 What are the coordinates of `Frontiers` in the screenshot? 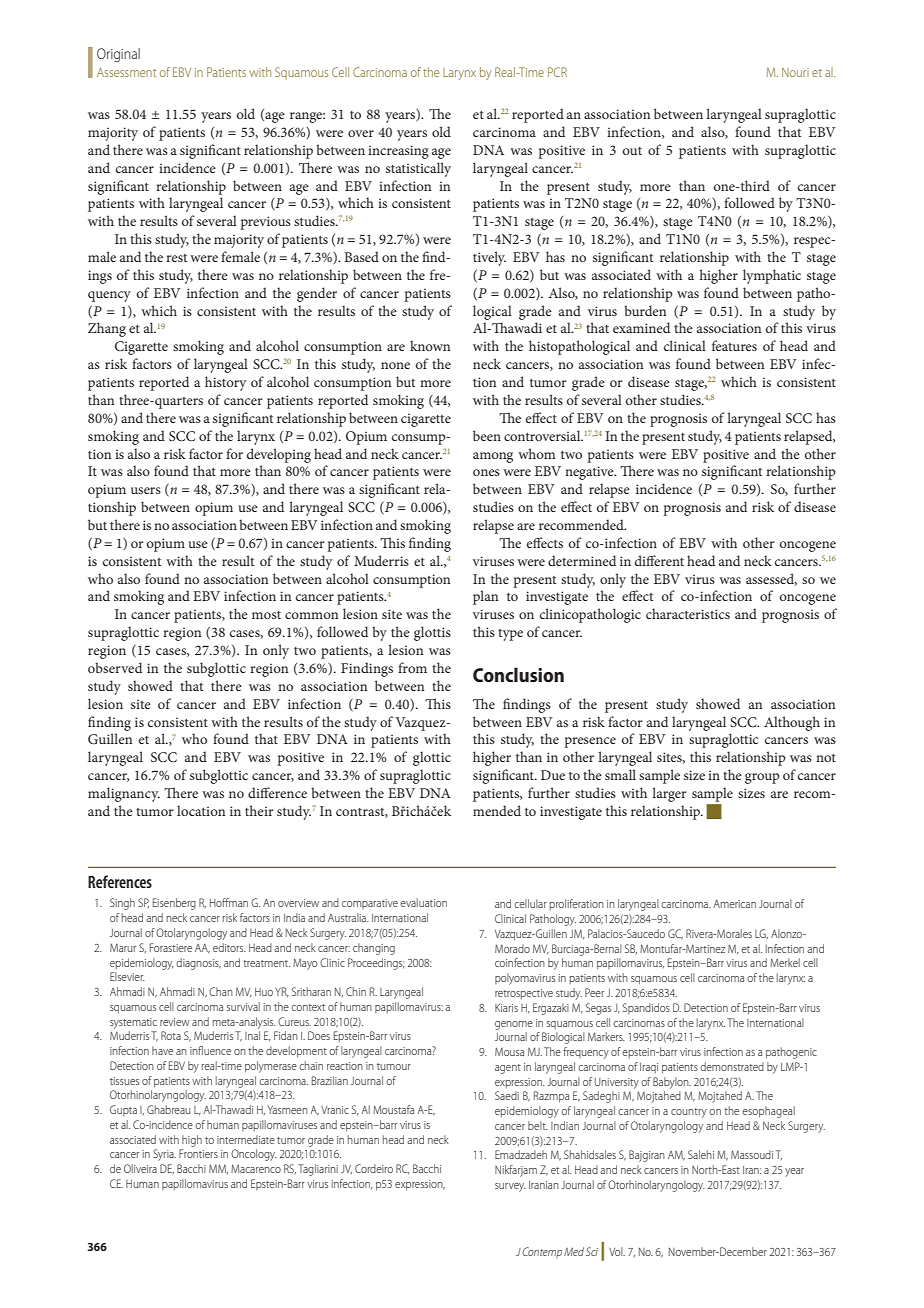 It's located at (198, 1153).
